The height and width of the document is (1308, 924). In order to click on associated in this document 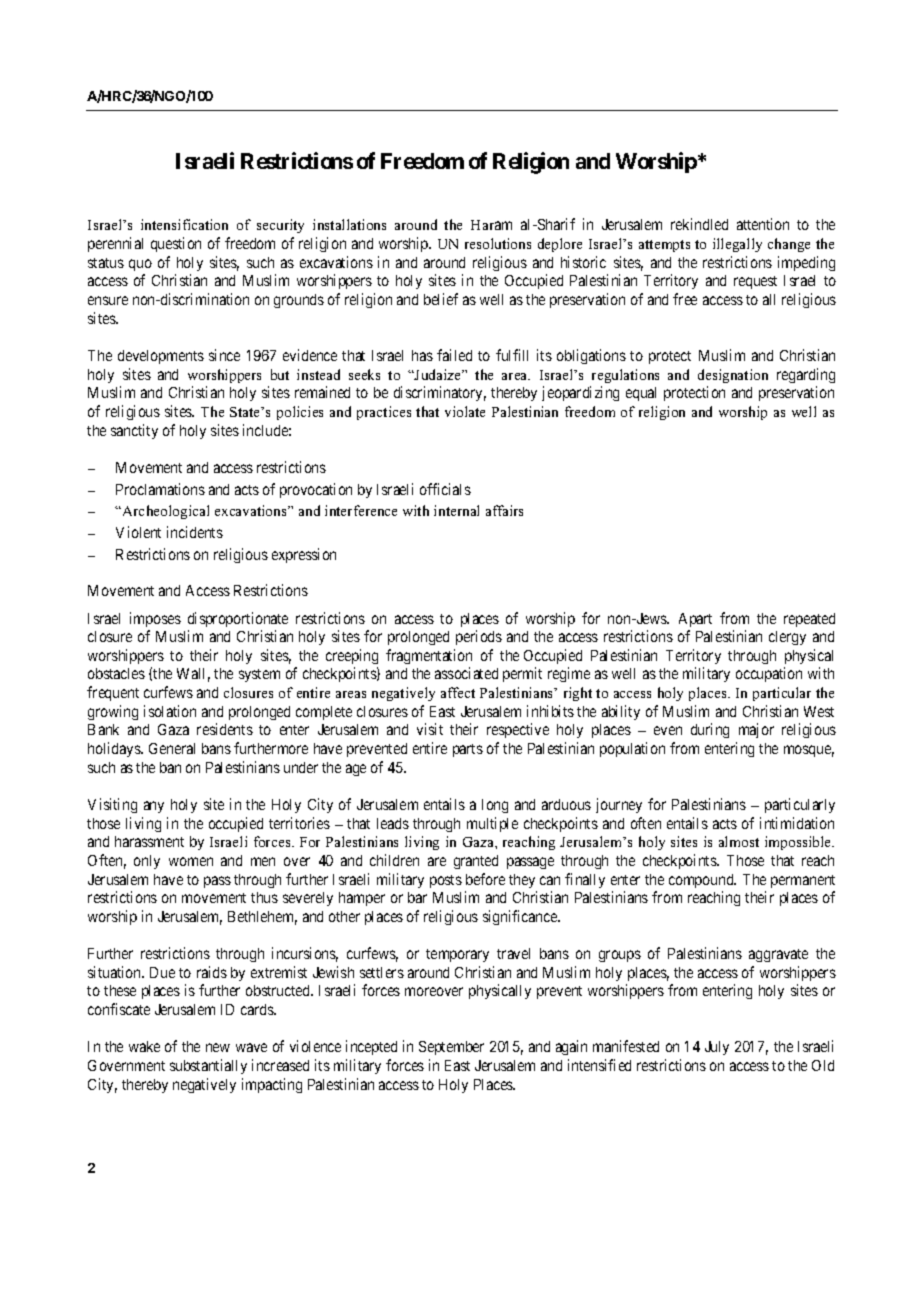, I will do `click(466, 673)`.
